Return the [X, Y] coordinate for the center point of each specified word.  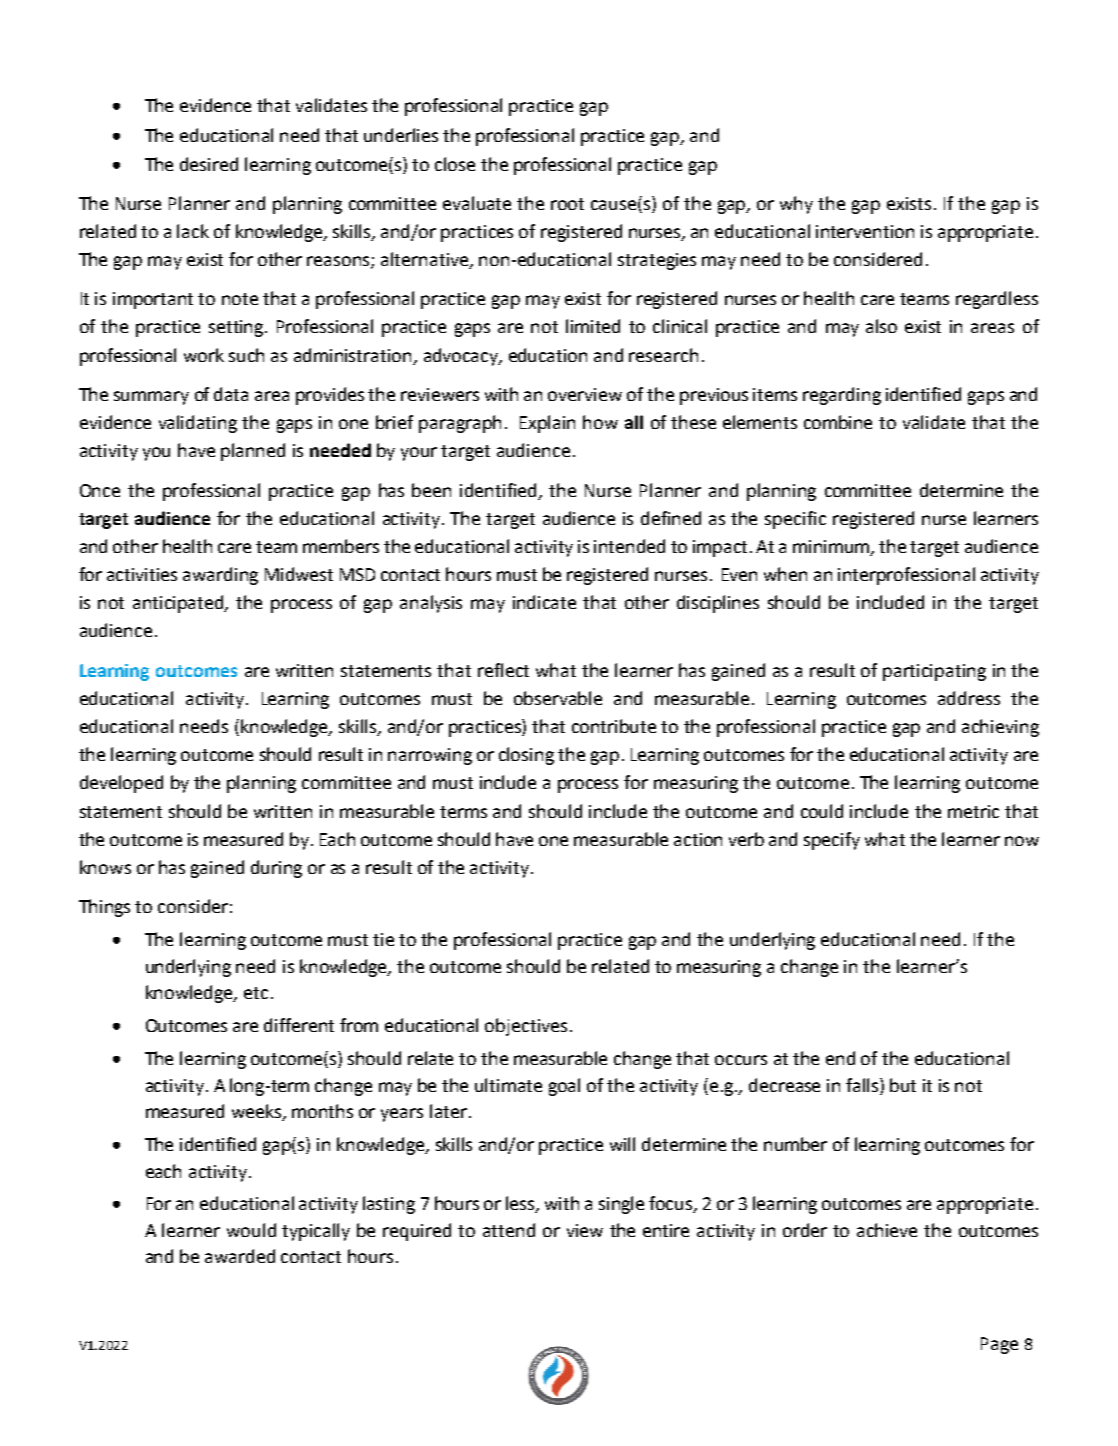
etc [256, 993]
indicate [544, 602]
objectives [526, 1027]
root [567, 204]
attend [509, 1230]
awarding [220, 576]
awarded [240, 1256]
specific [795, 520]
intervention [865, 231]
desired [209, 164]
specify [832, 841]
